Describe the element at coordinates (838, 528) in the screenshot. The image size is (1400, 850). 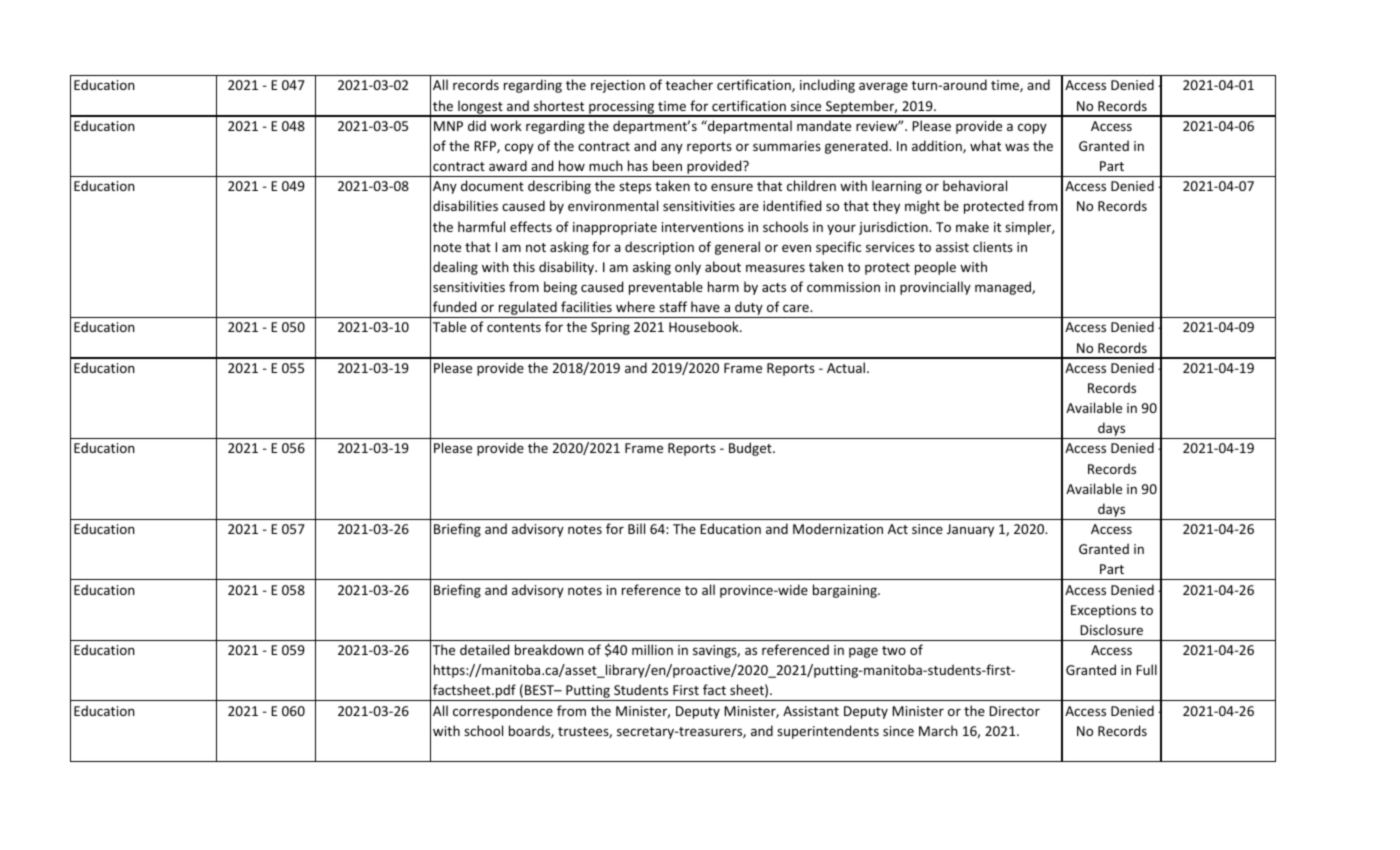
I see `Modernization` at that location.
